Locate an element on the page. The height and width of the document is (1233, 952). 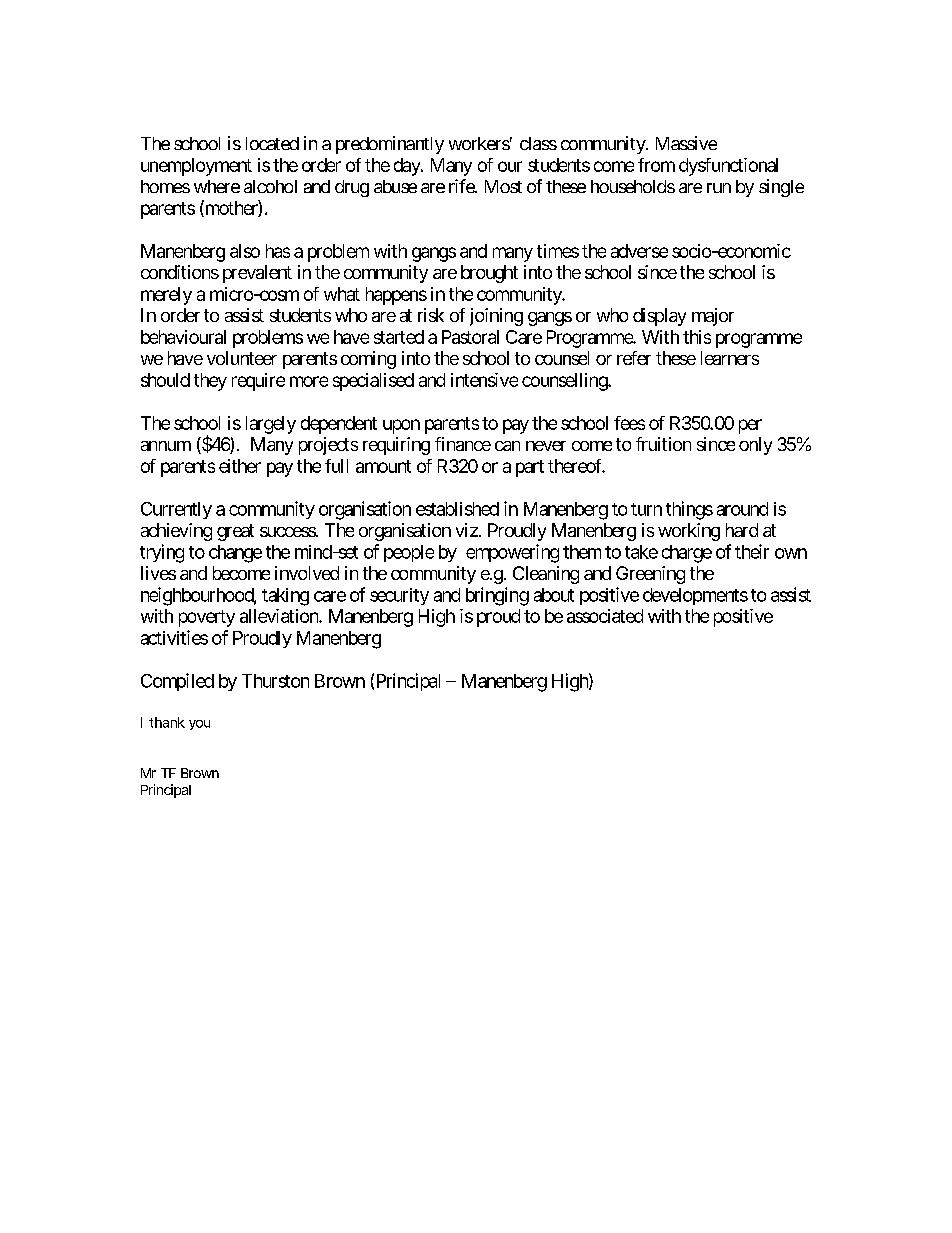
viz is located at coordinates (467, 530).
